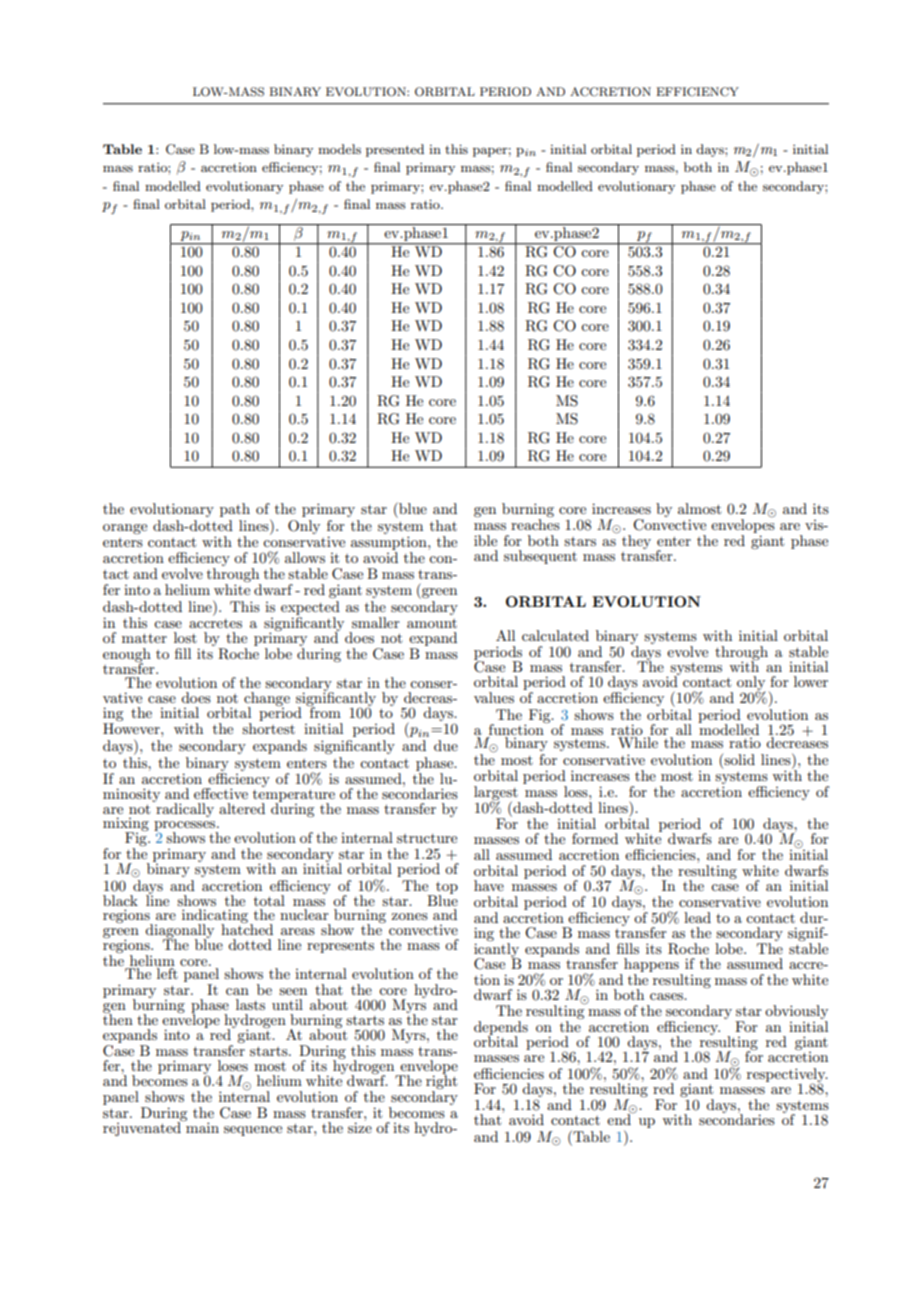  What do you see at coordinates (201, 1126) in the page?
I see `main` at bounding box center [201, 1126].
